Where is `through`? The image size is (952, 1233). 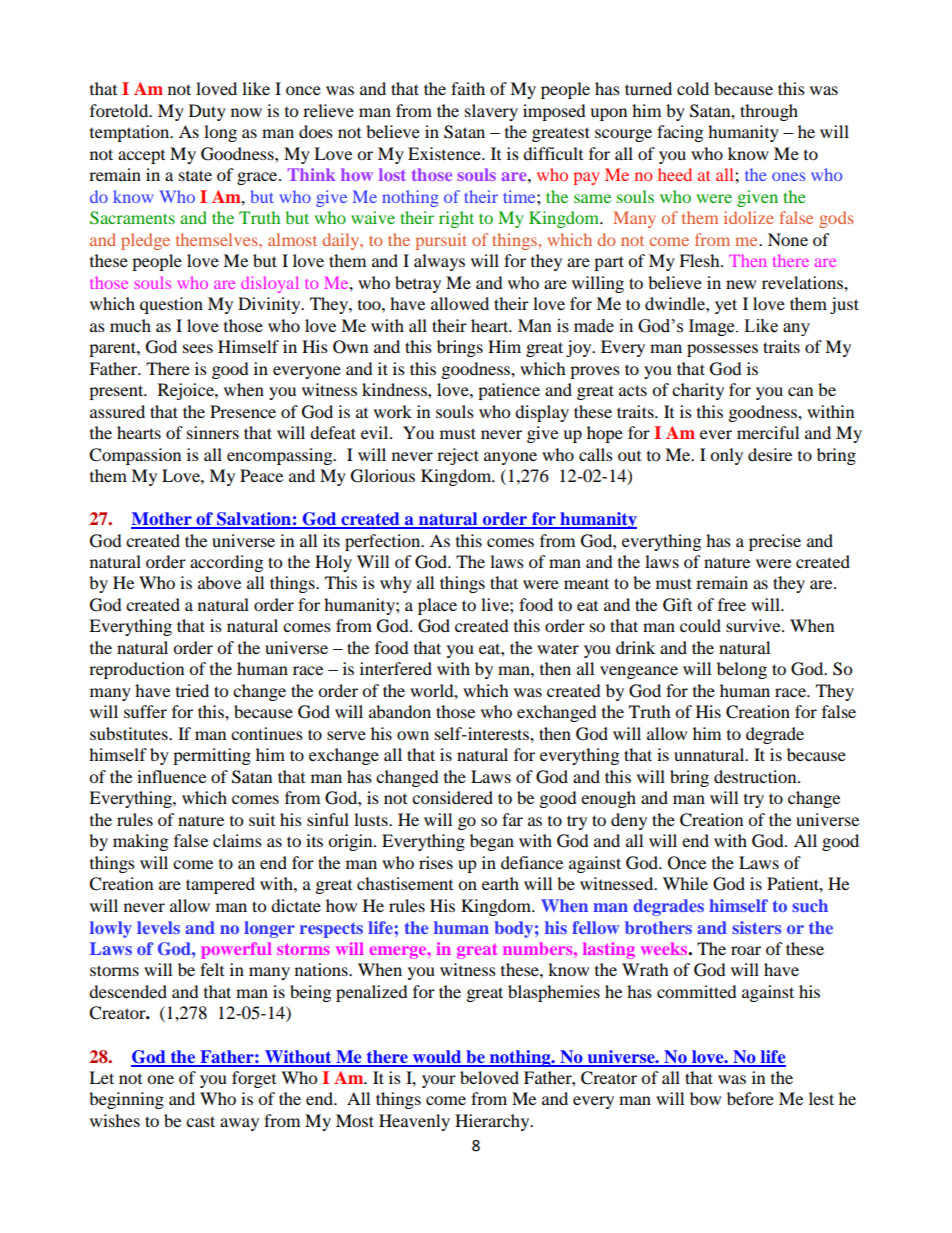 through is located at coordinates (769, 112).
